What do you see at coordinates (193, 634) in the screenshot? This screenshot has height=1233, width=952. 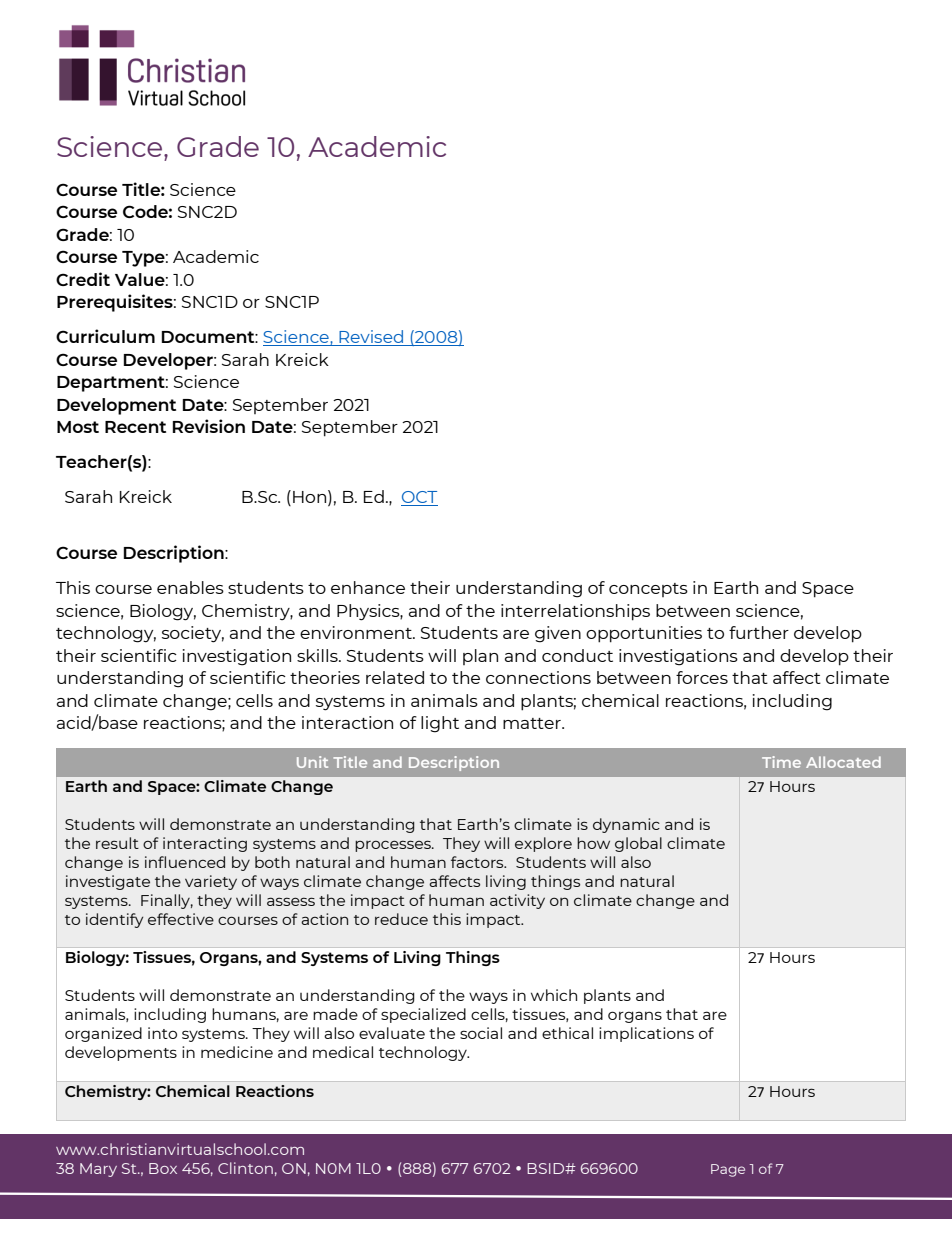 I see `society` at bounding box center [193, 634].
